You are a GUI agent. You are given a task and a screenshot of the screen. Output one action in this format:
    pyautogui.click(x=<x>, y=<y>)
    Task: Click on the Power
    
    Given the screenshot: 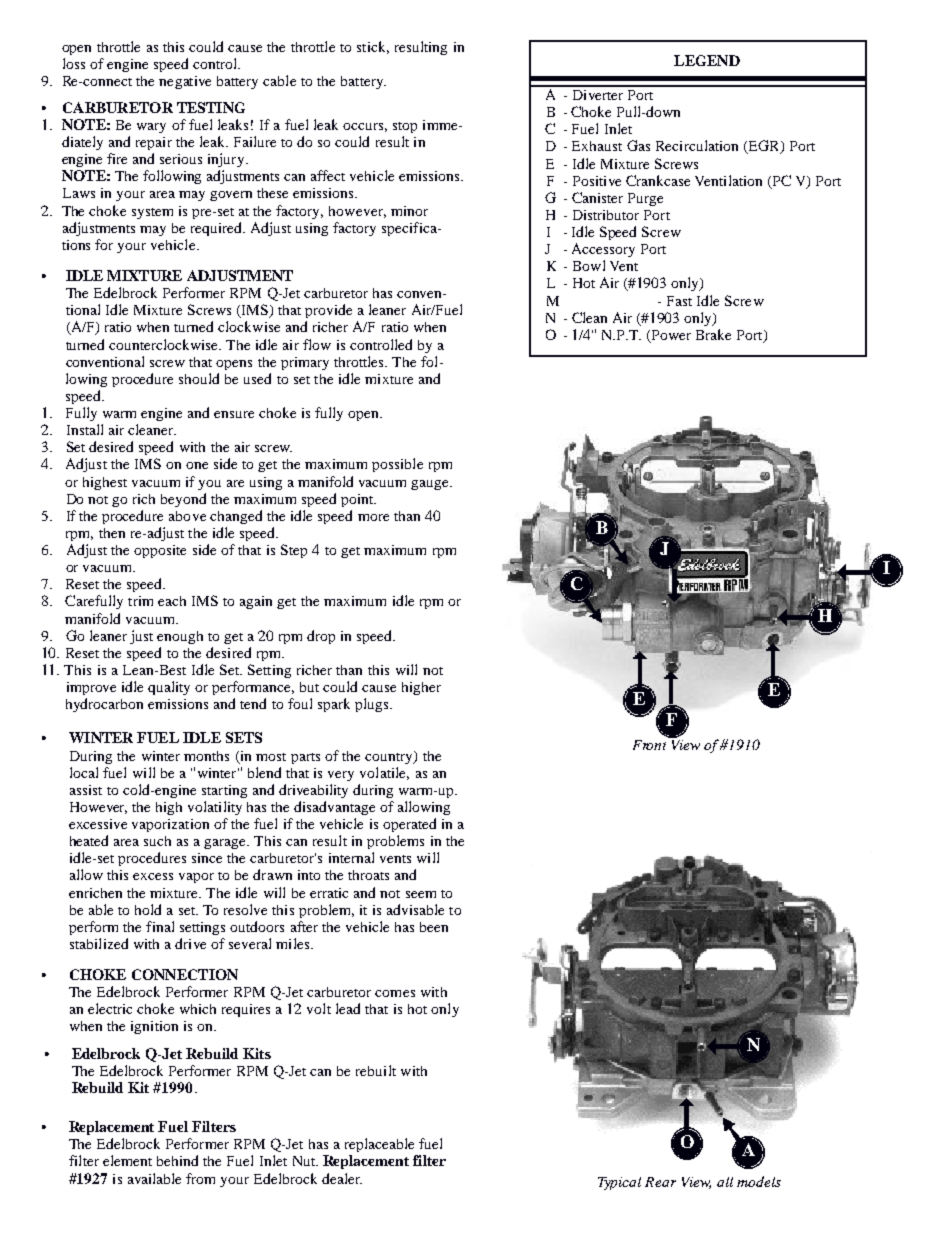 What is the action you would take?
    pyautogui.click(x=671, y=335)
